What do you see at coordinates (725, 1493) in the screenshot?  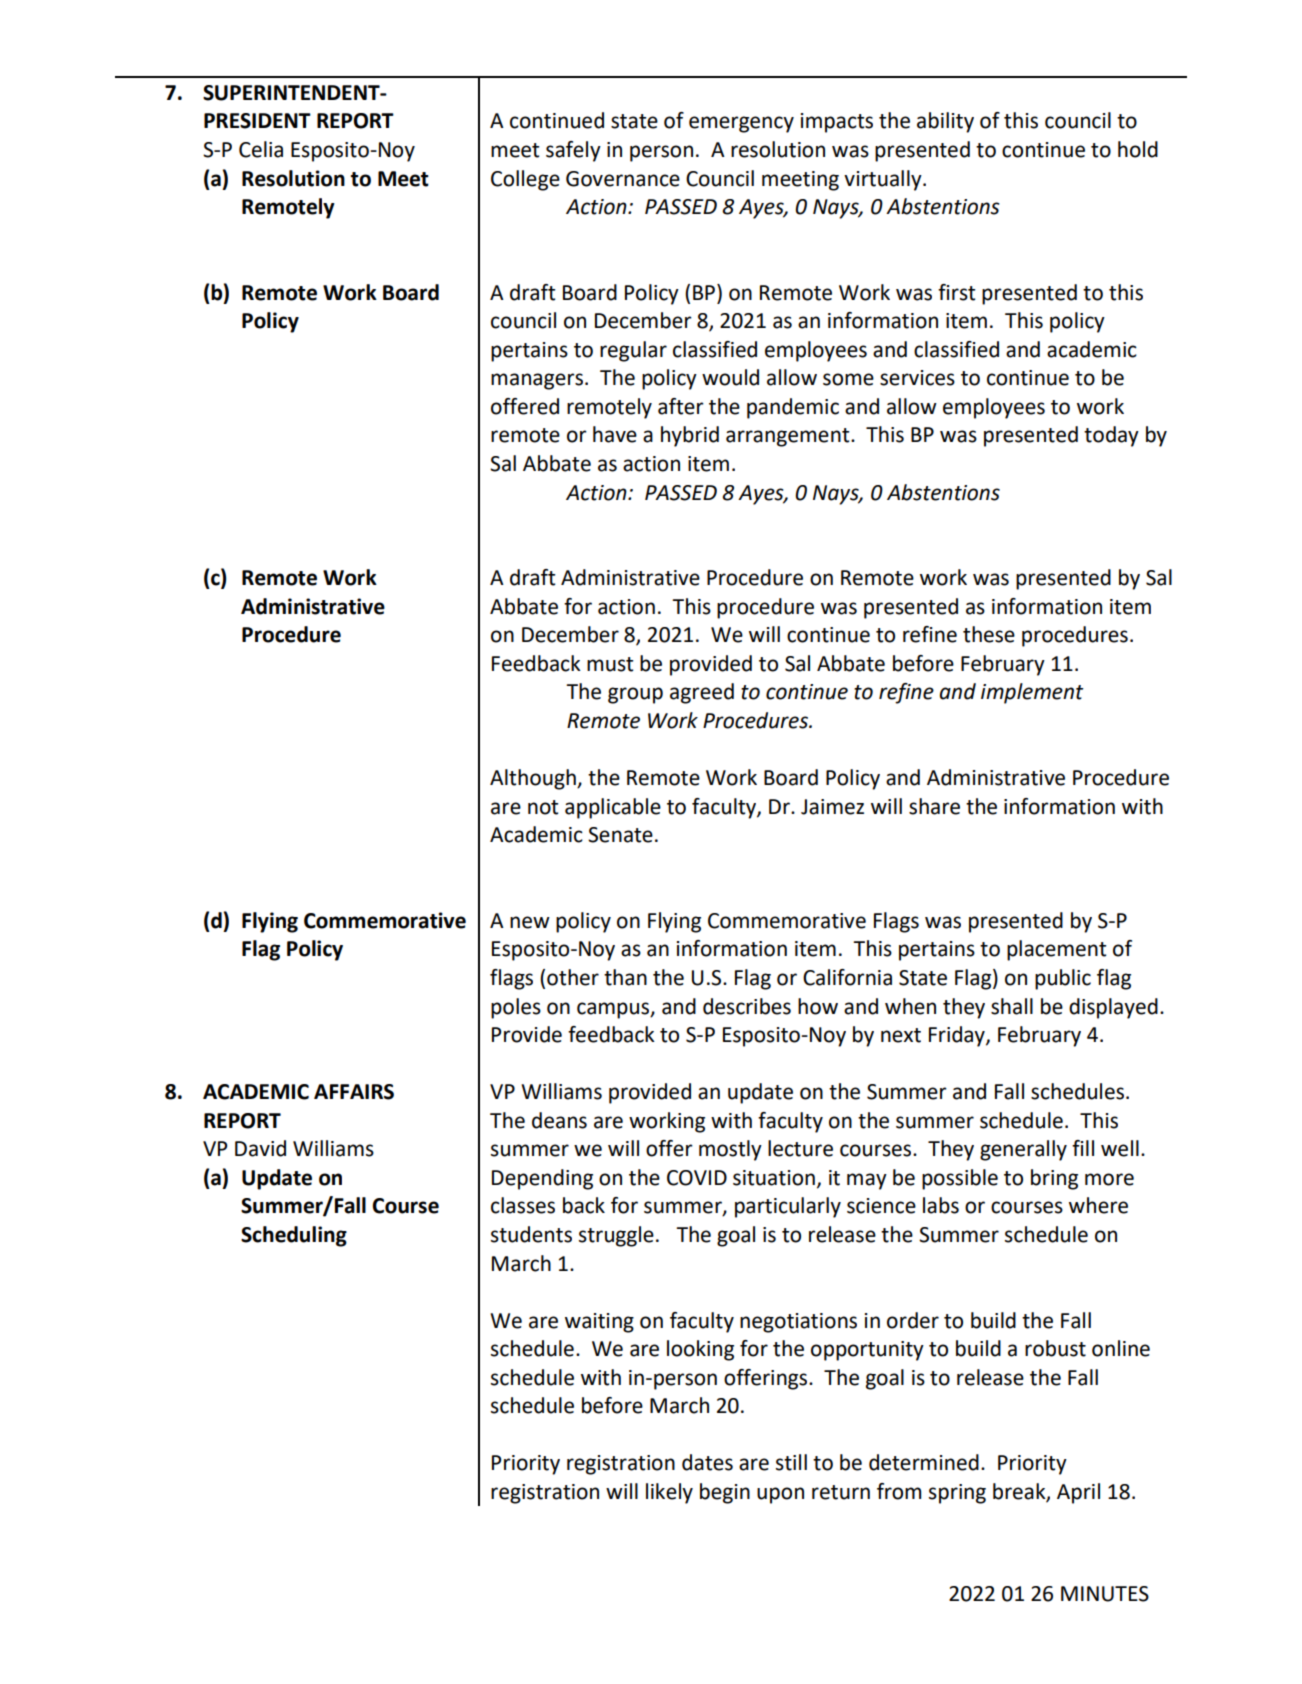 I see `begin` at bounding box center [725, 1493].
